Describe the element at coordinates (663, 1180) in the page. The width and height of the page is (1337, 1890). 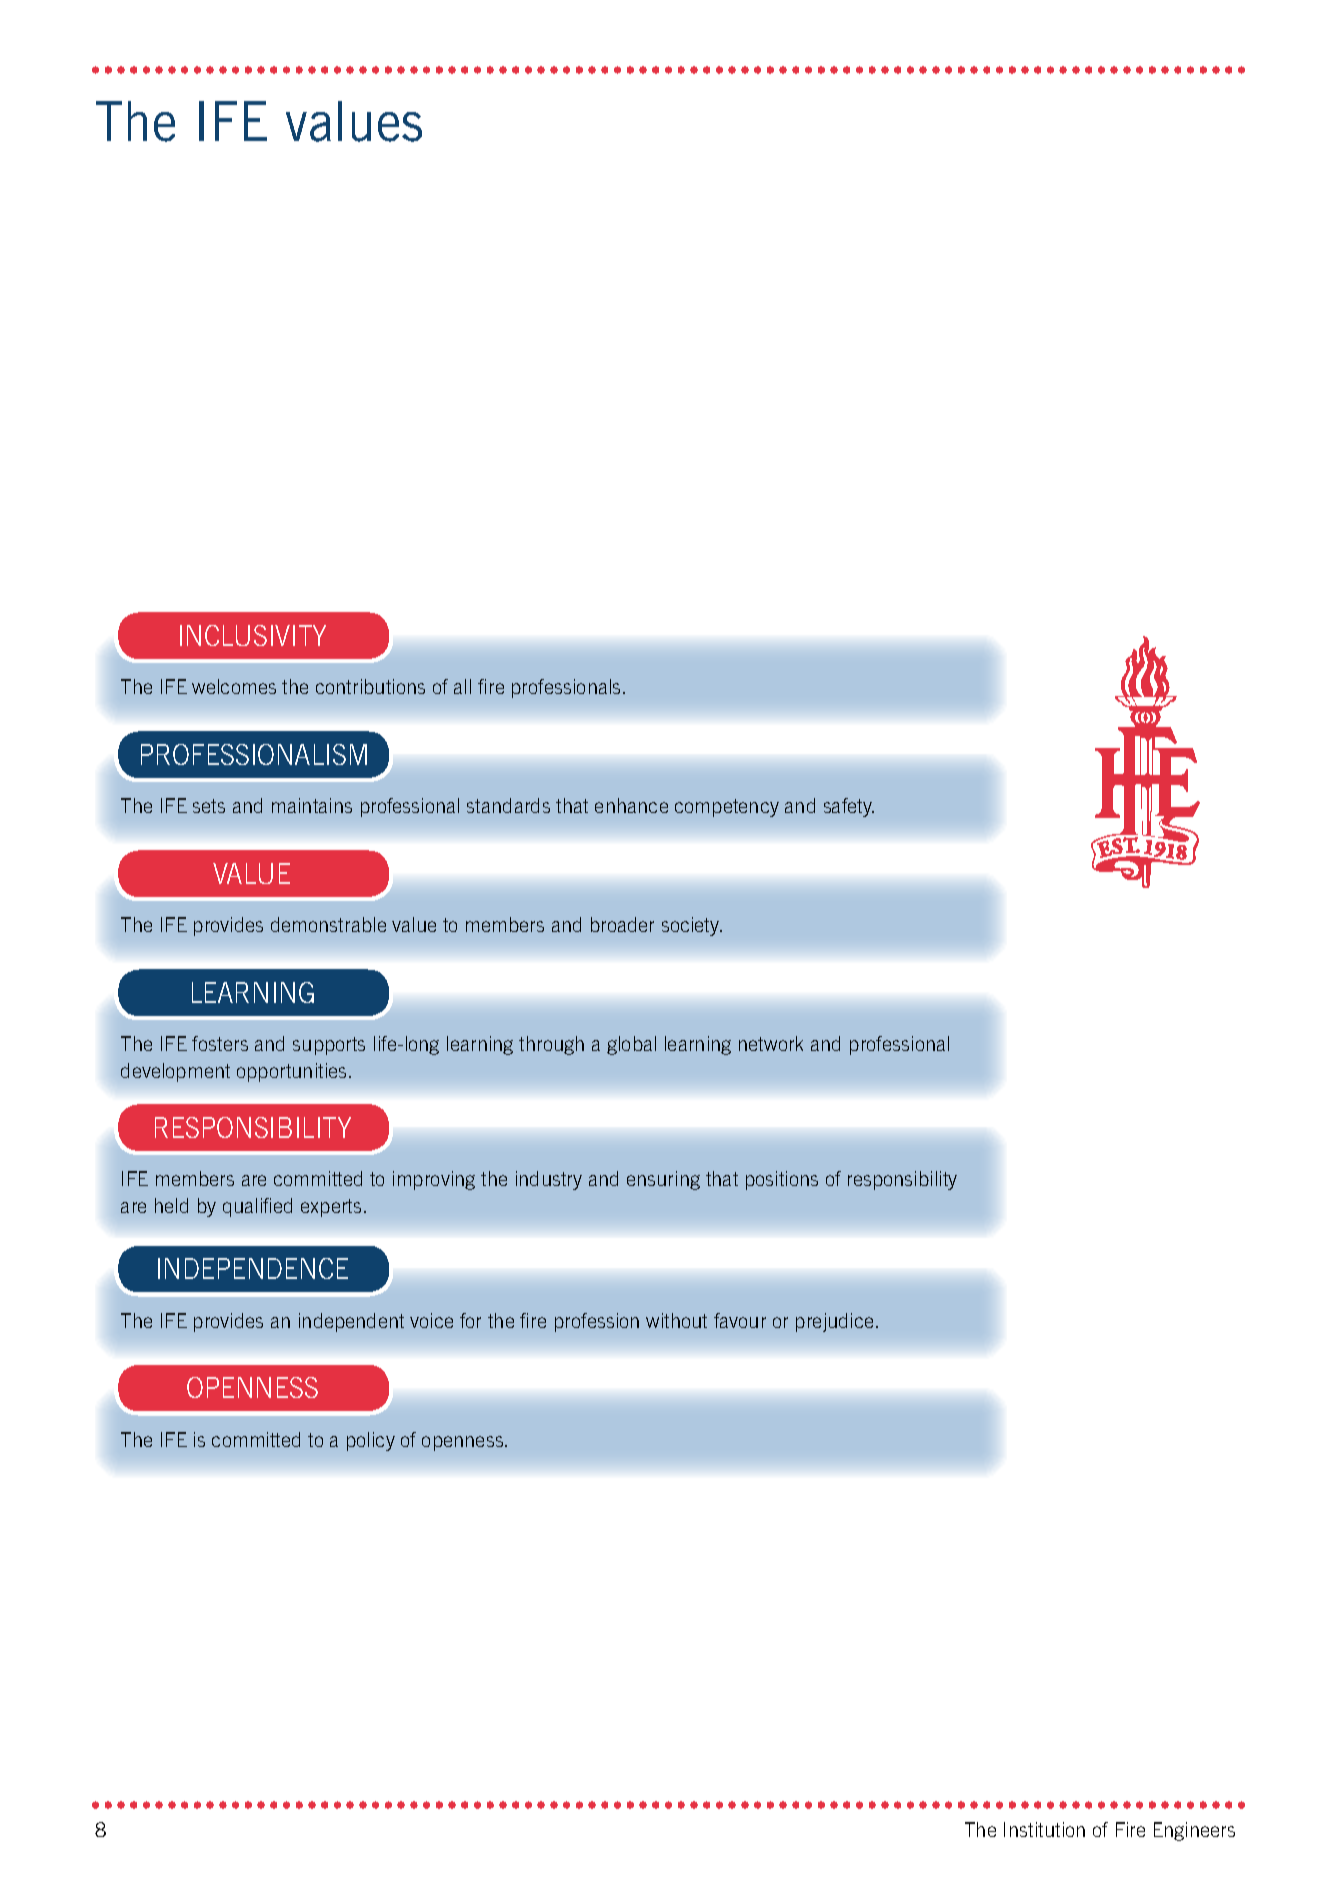
I see `ensuring` at that location.
